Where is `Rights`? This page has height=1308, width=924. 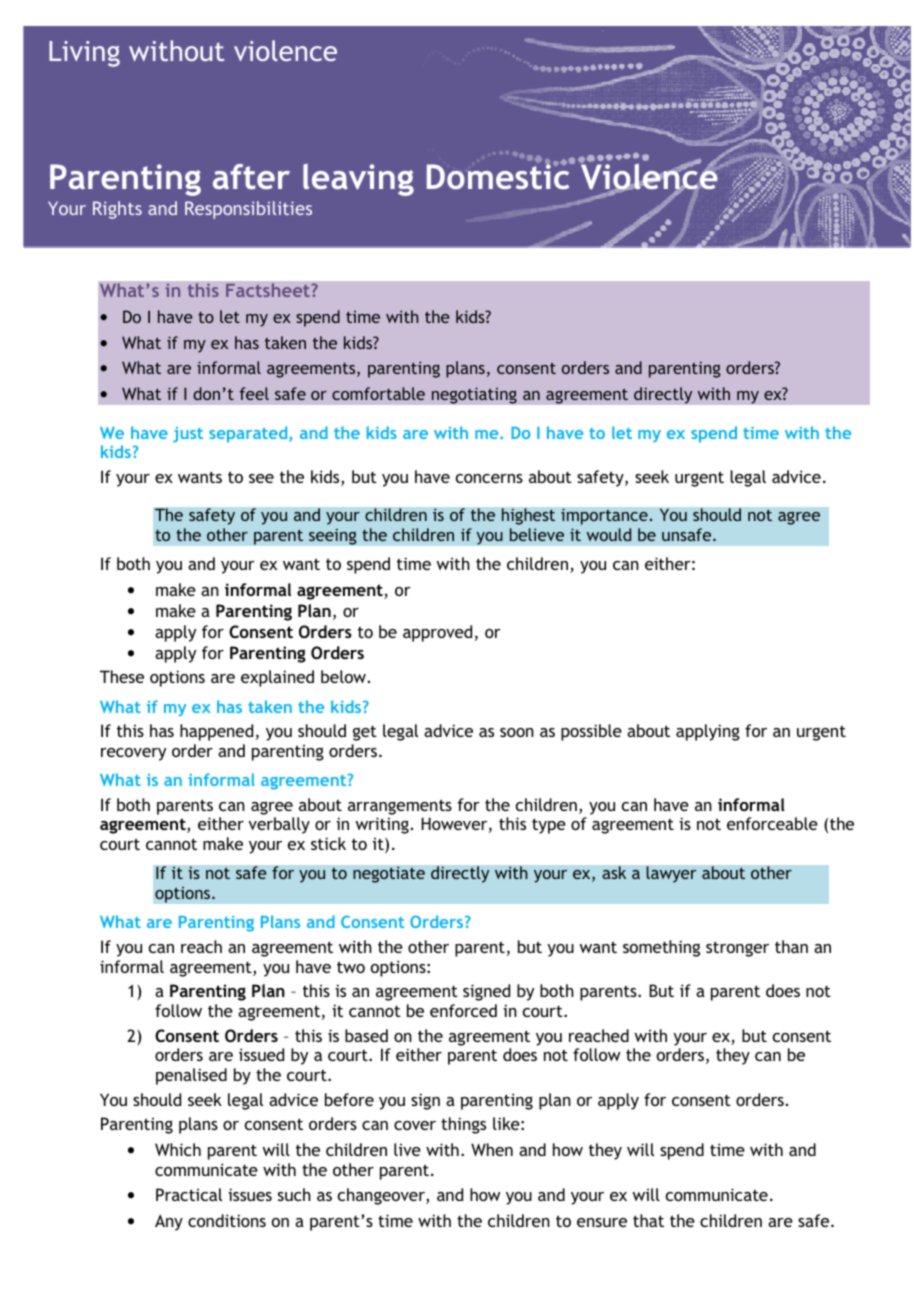 Rights is located at coordinates (117, 210).
